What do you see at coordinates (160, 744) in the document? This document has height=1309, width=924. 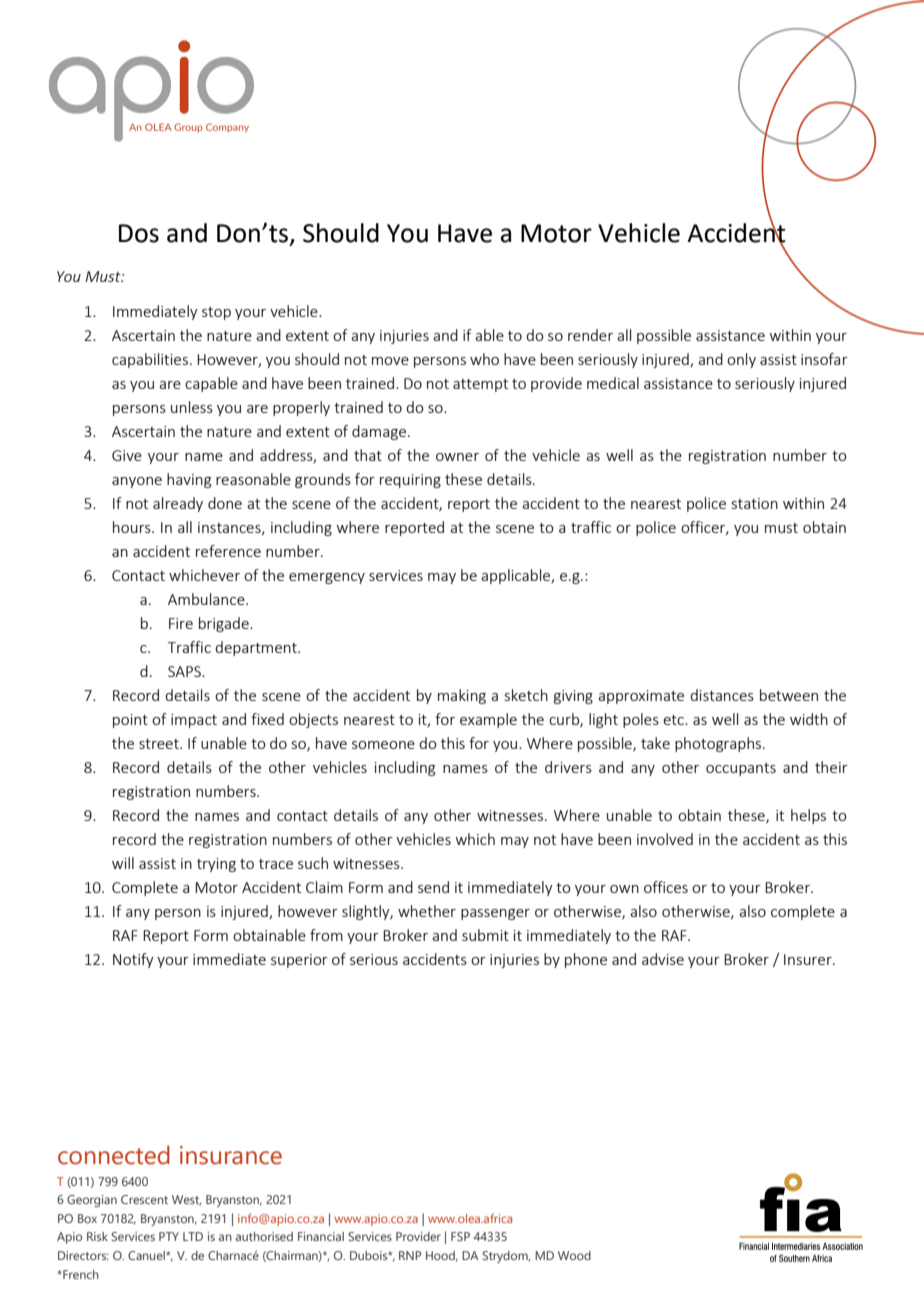 I see `street` at bounding box center [160, 744].
